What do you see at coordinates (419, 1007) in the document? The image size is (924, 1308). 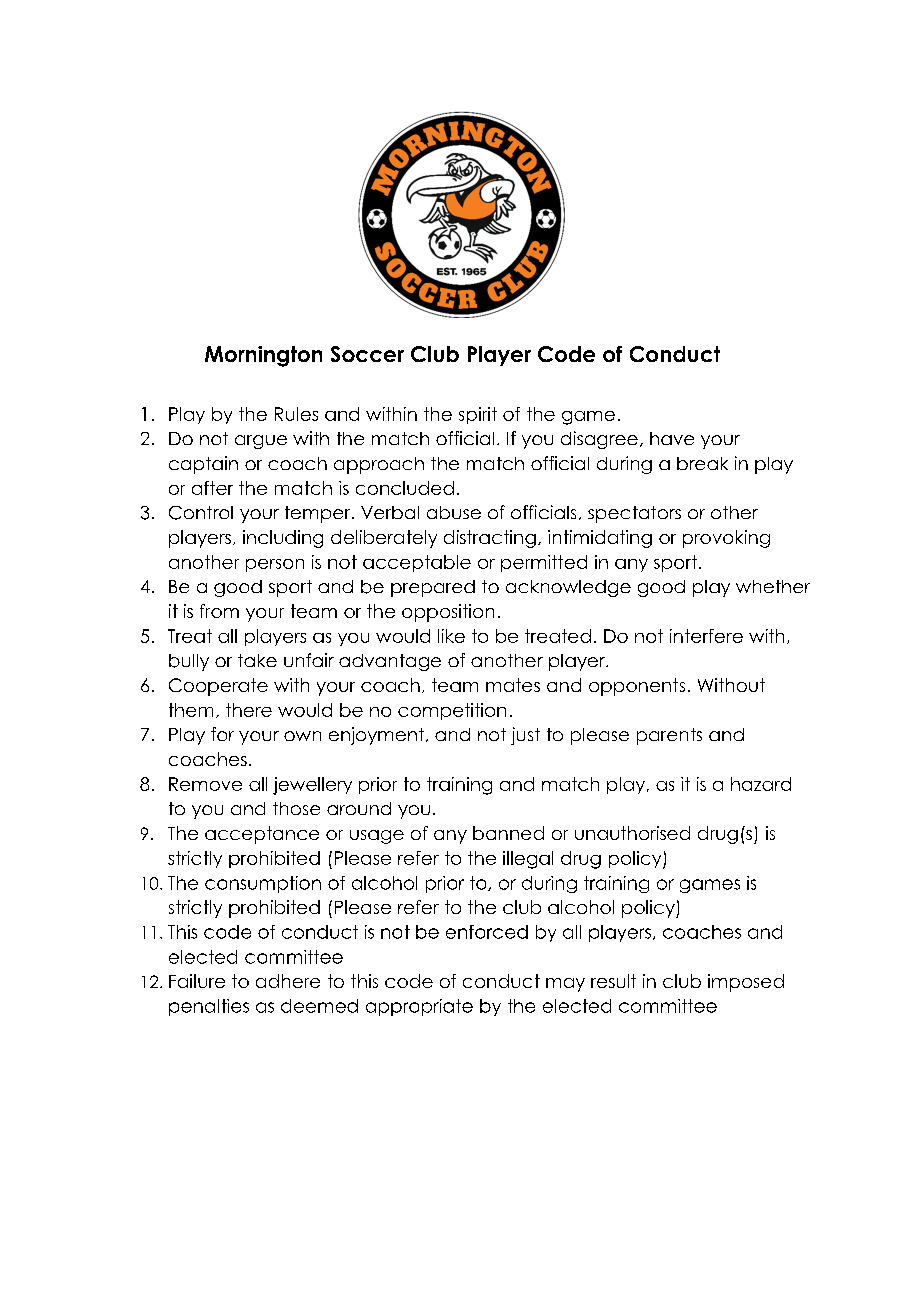 I see `appropriate` at bounding box center [419, 1007].
